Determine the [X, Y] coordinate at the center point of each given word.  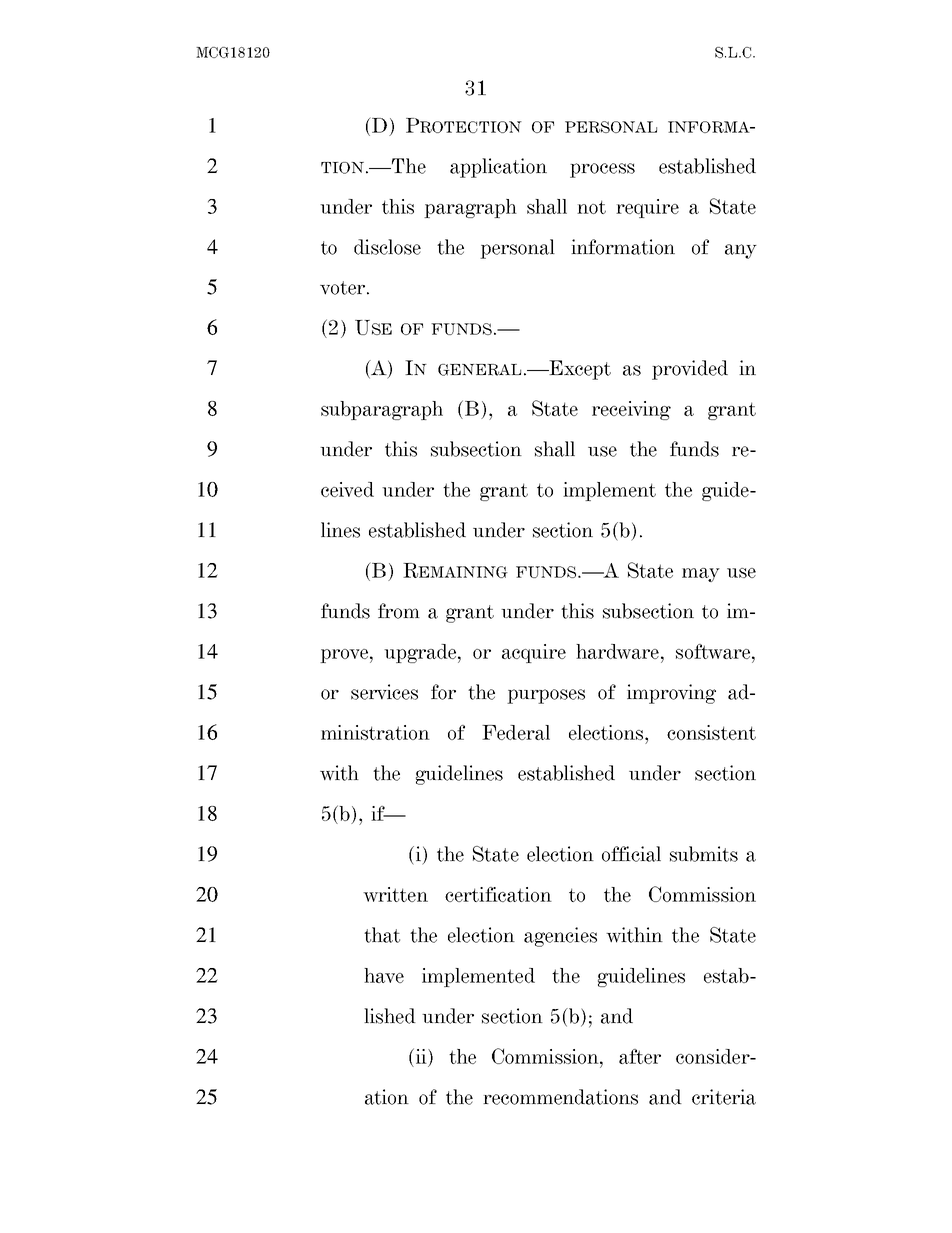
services [384, 692]
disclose [387, 247]
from [399, 611]
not [591, 207]
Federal [516, 732]
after [640, 1056]
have [384, 975]
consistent [711, 732]
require [647, 208]
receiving [631, 410]
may [701, 575]
